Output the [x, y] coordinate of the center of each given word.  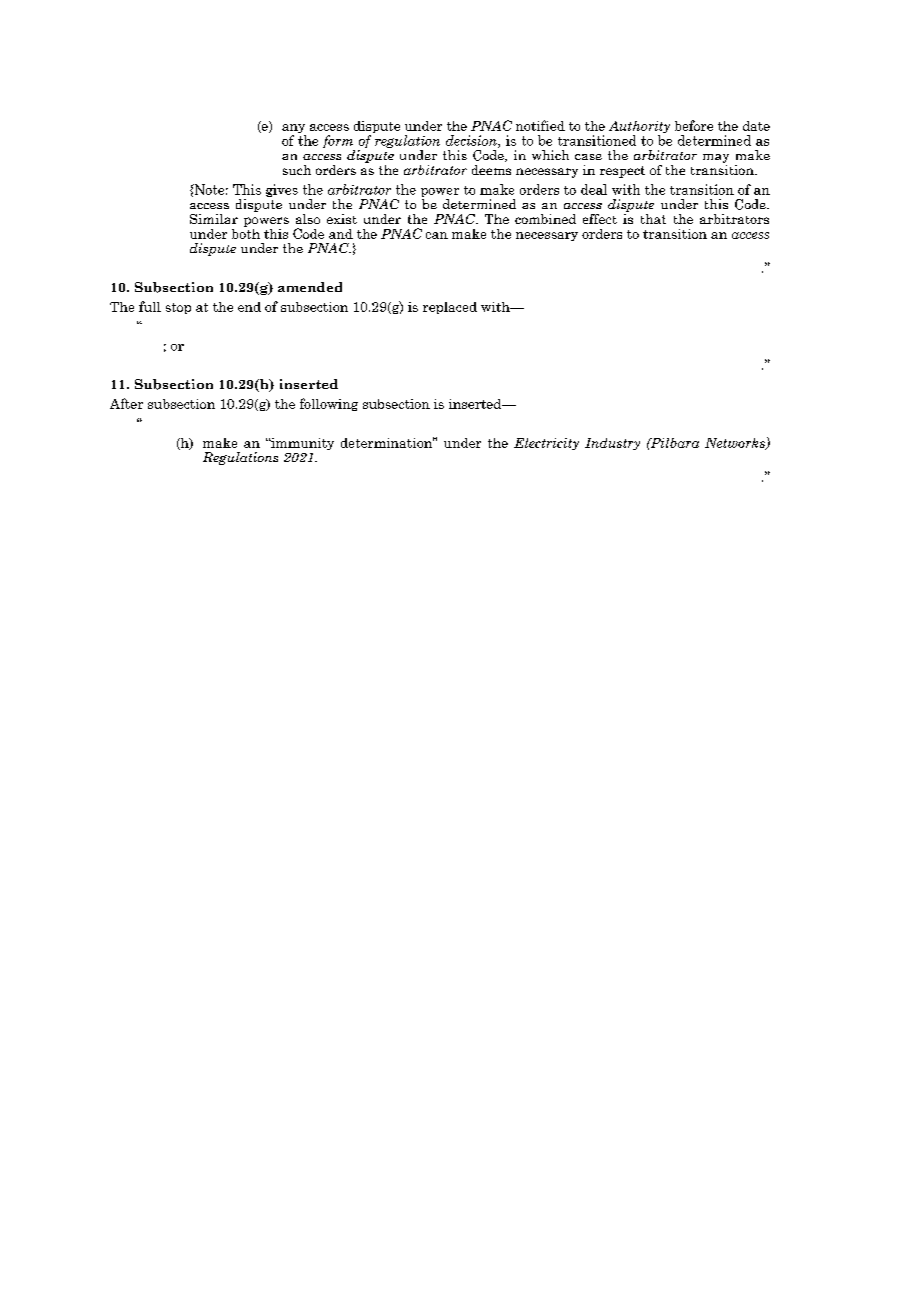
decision [472, 141]
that [653, 219]
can [437, 235]
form [339, 143]
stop [178, 308]
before [694, 125]
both [246, 232]
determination [388, 442]
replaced [450, 308]
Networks [736, 444]
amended [310, 287]
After [126, 403]
